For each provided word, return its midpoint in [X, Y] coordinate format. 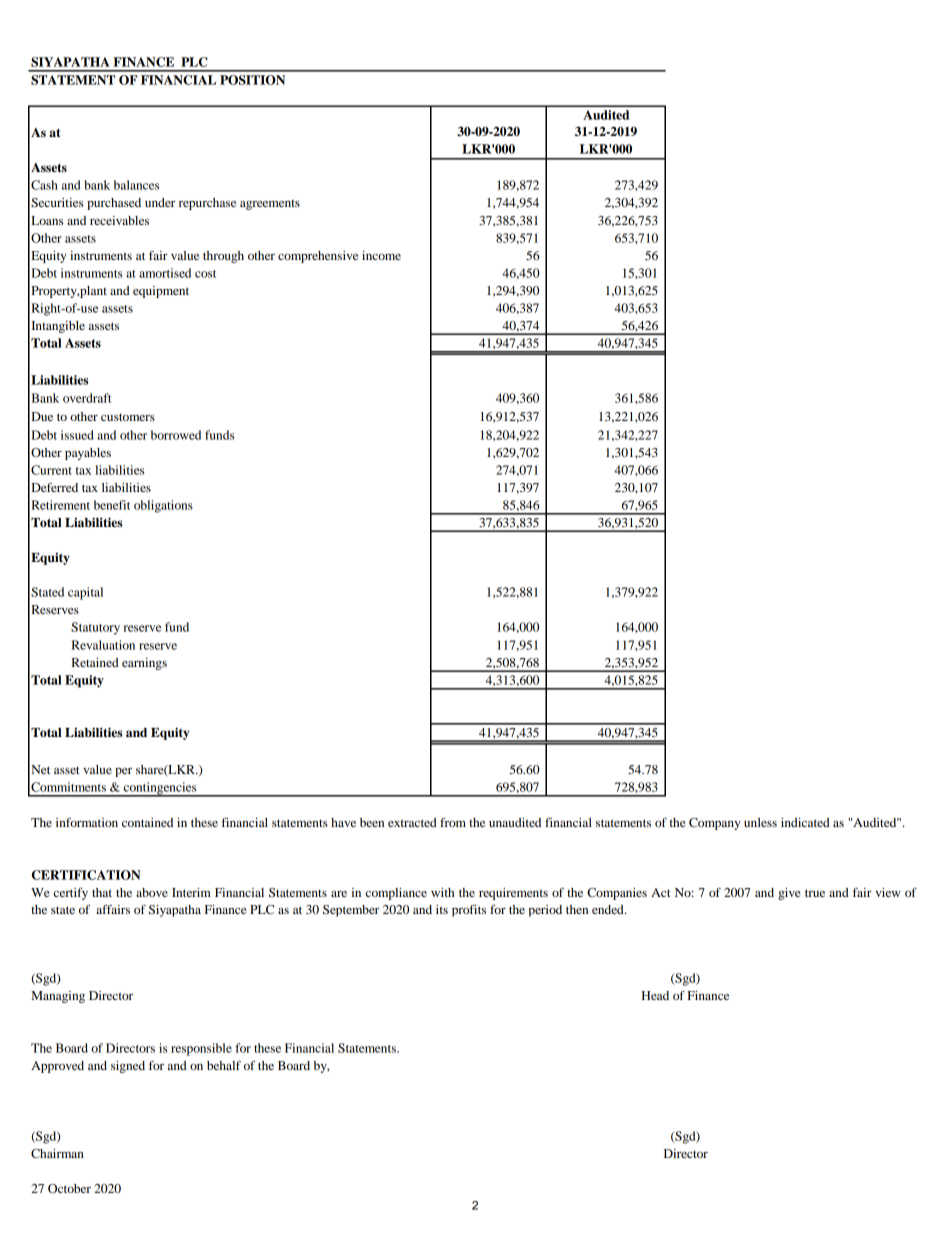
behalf [224, 1065]
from [453, 822]
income [381, 255]
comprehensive [318, 257]
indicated [805, 822]
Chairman [57, 1153]
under [160, 202]
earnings [144, 664]
